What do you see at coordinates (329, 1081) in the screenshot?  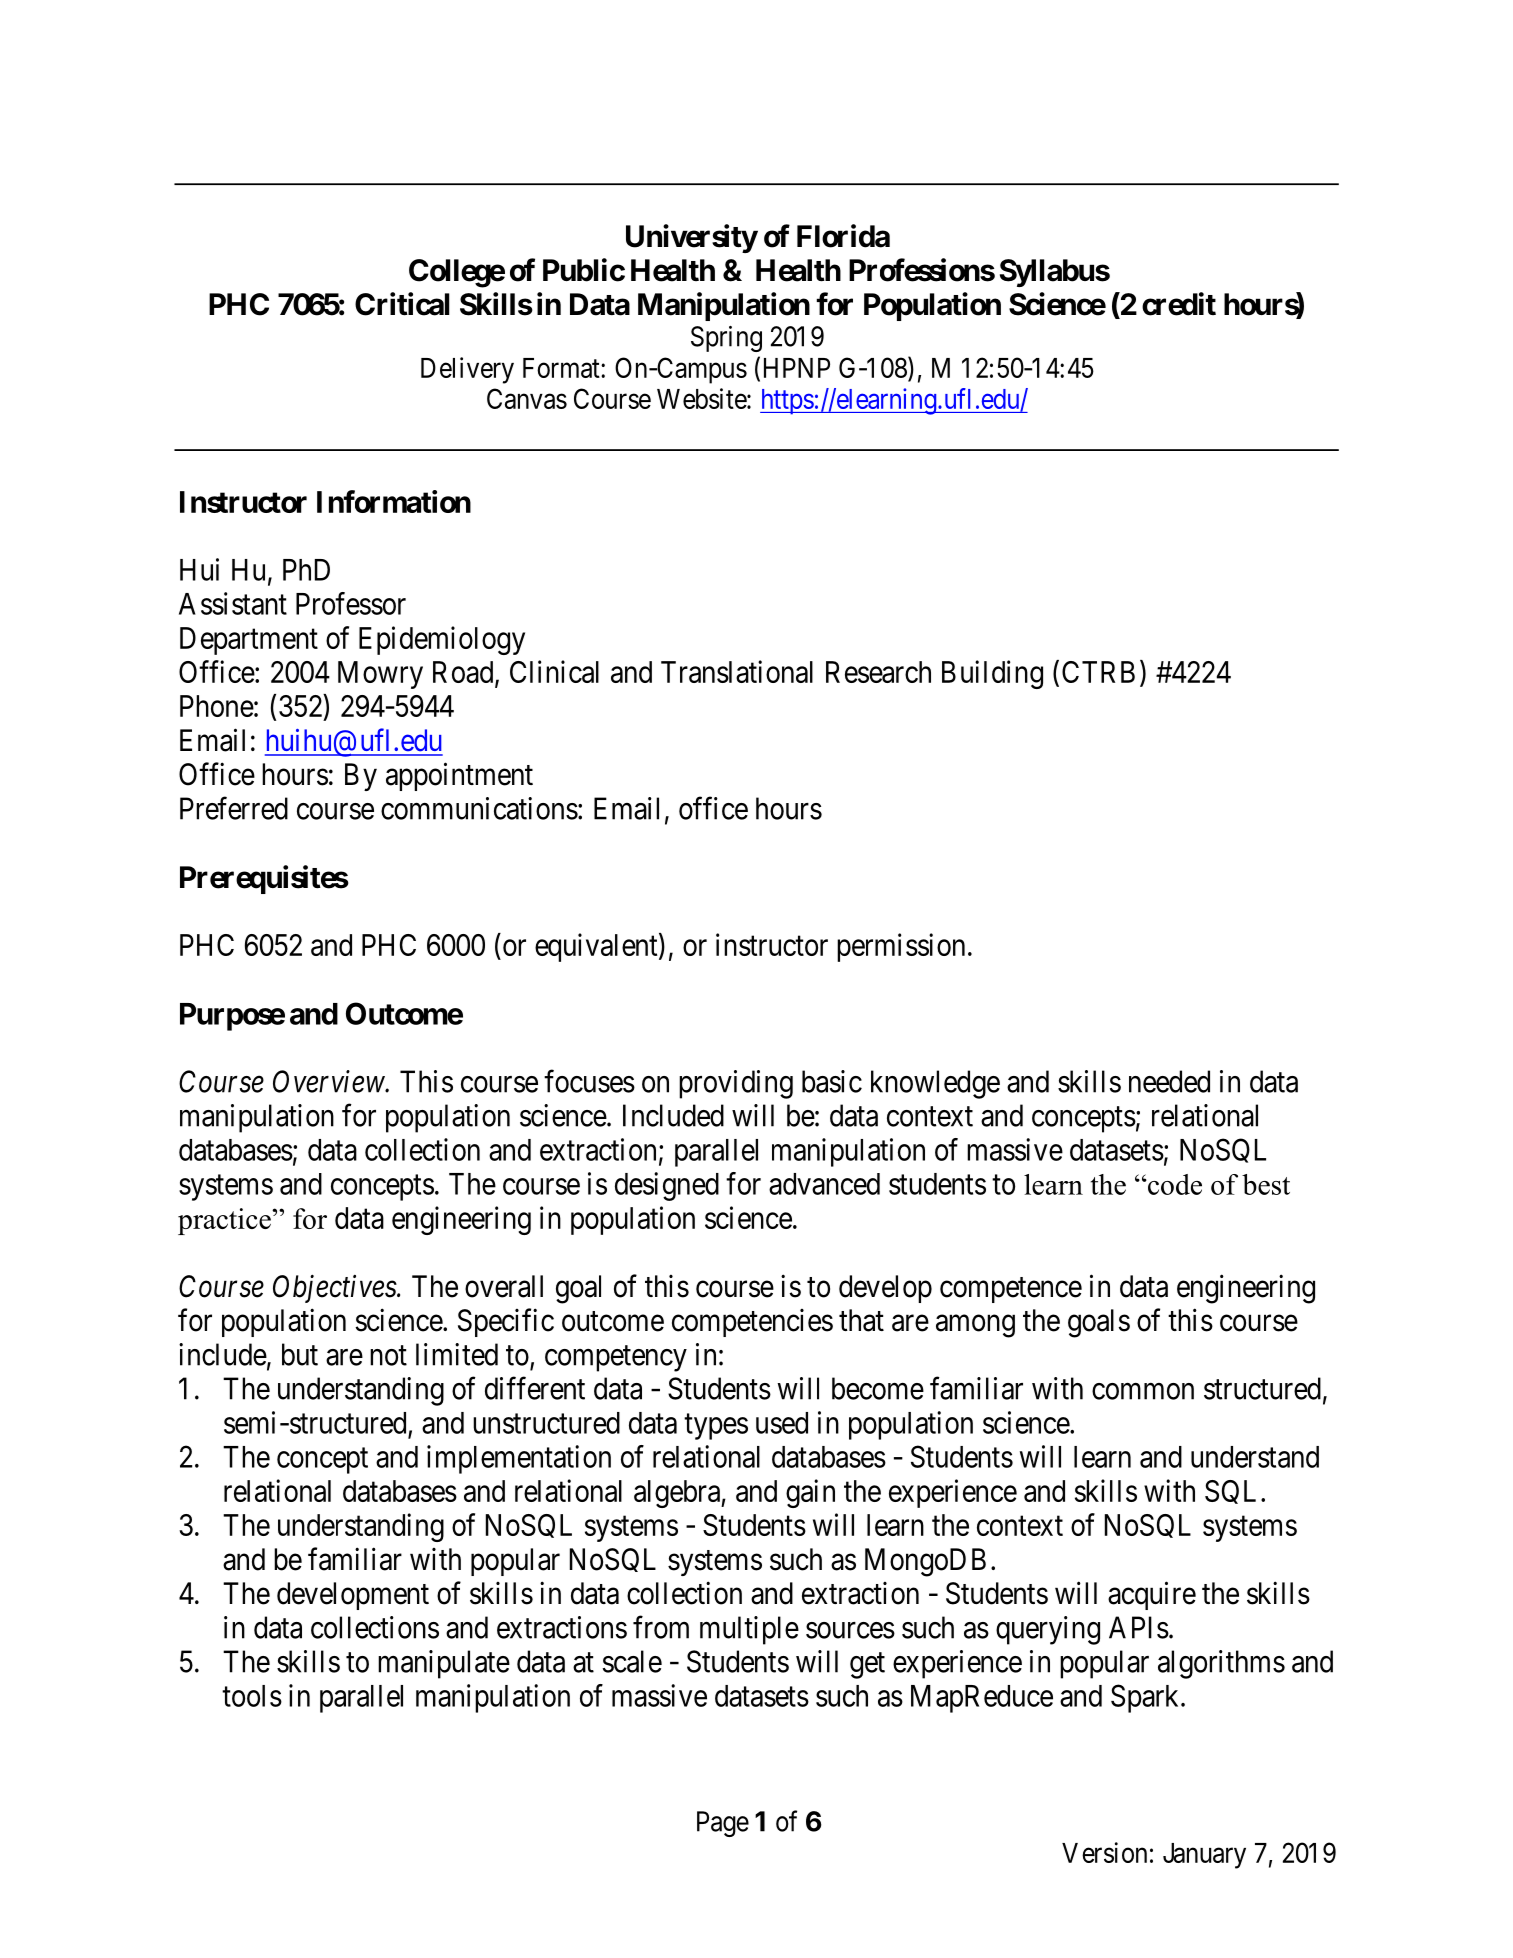 I see `Overview` at bounding box center [329, 1081].
